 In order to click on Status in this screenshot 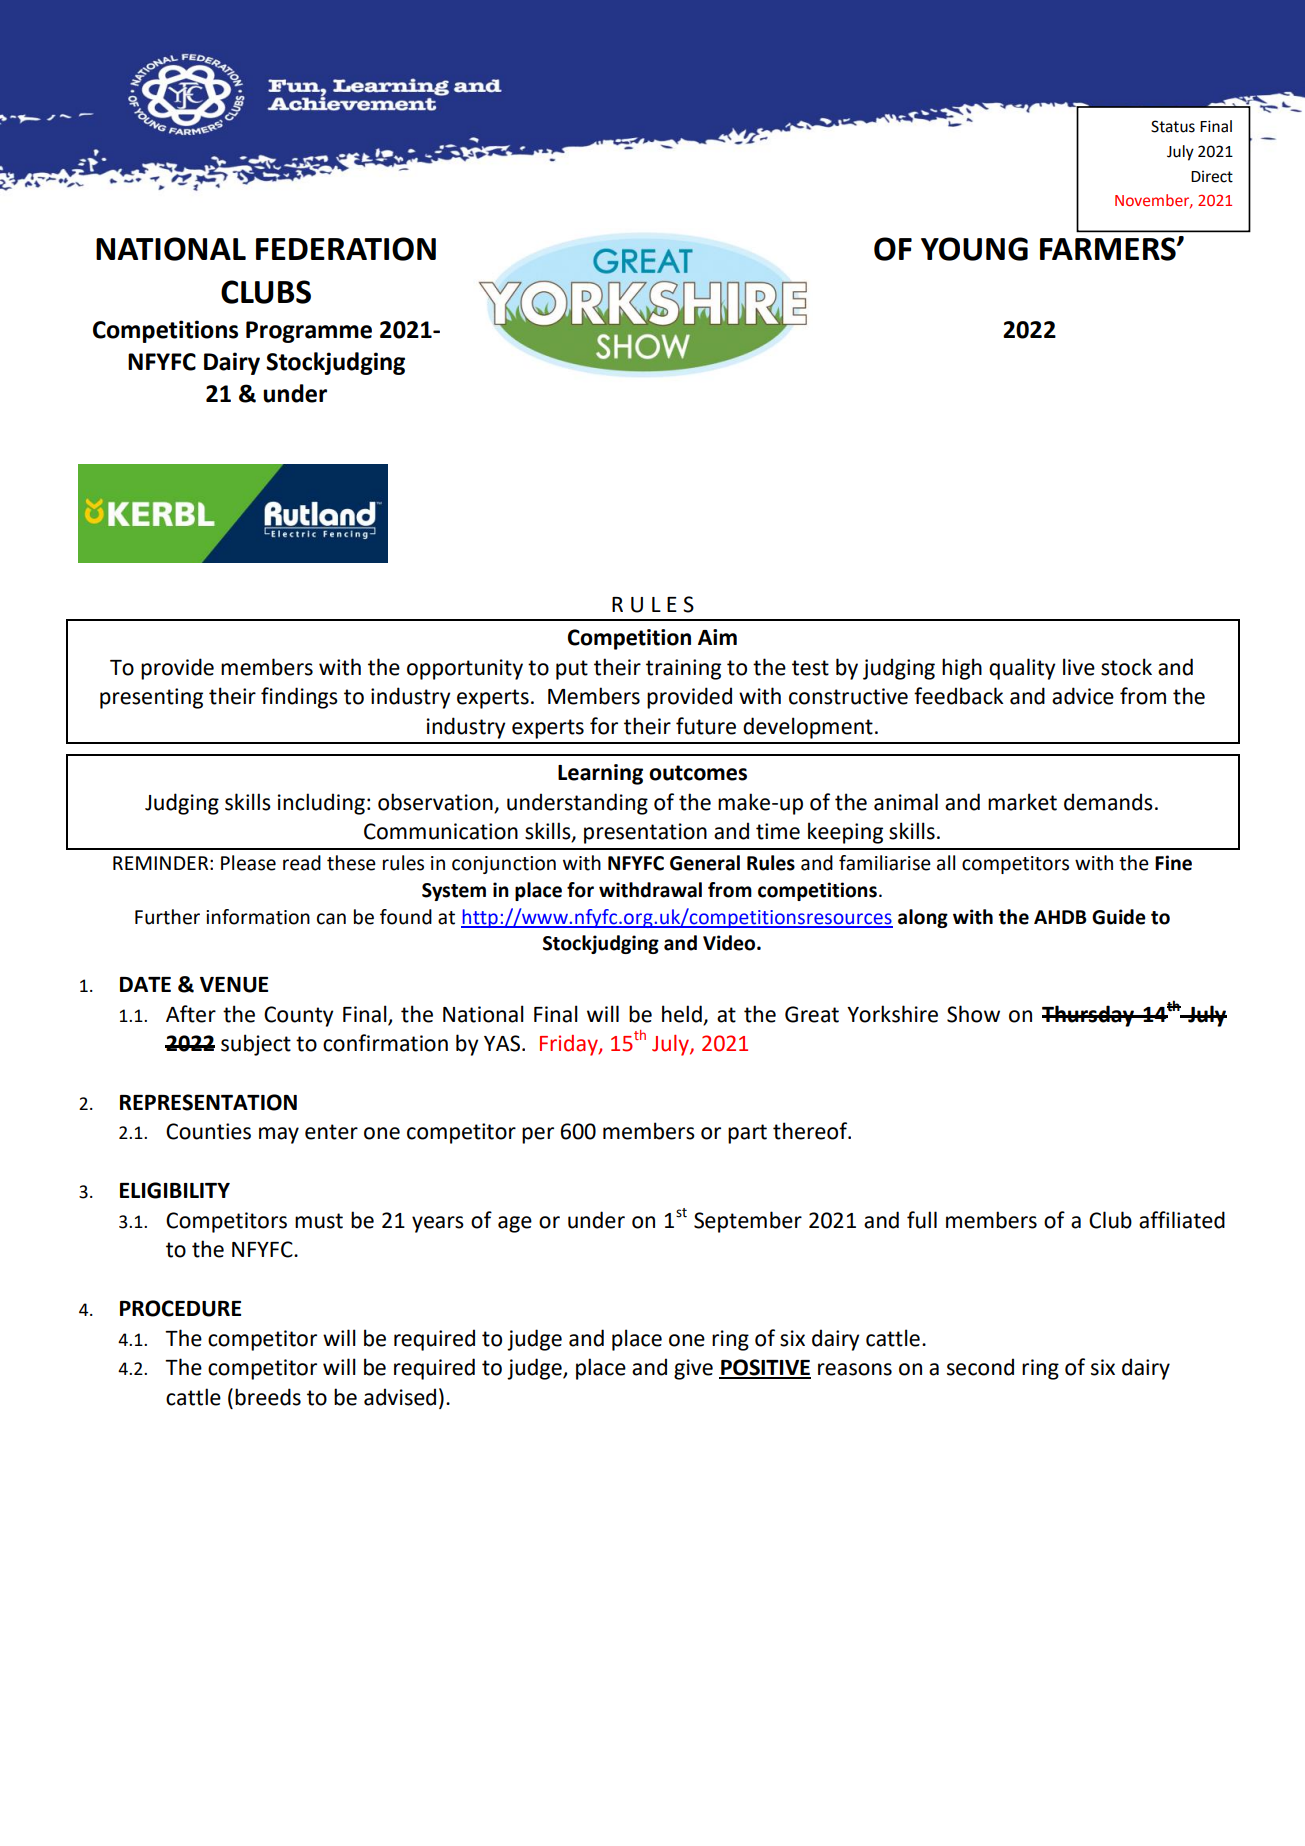, I will do `click(1173, 126)`.
